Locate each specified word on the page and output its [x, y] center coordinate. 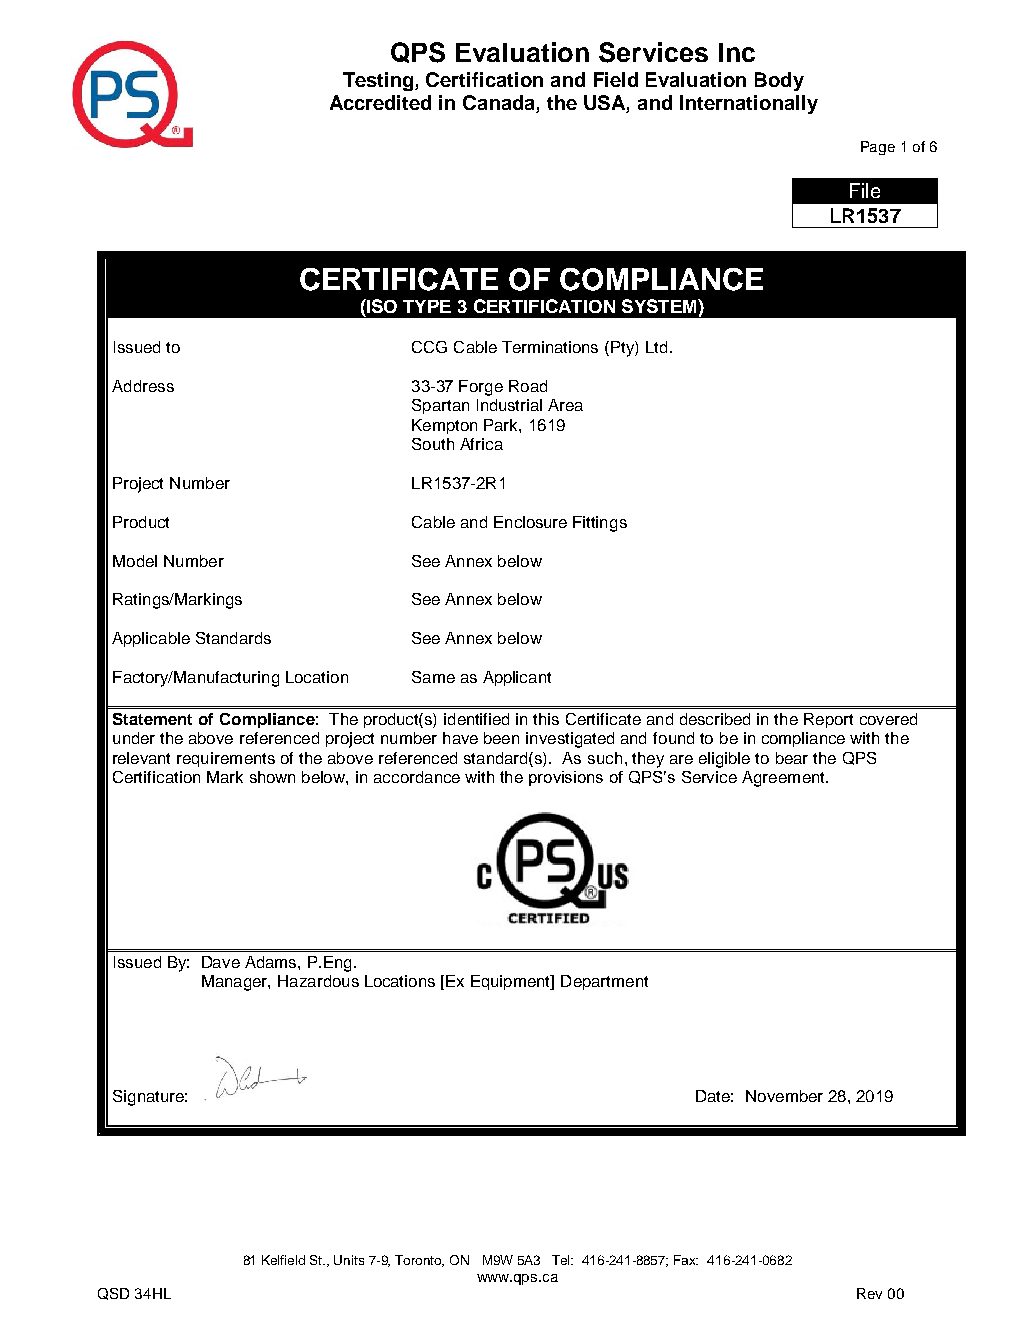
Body [779, 81]
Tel [562, 1260]
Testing [379, 81]
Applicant [517, 678]
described [715, 719]
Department [604, 982]
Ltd [656, 347]
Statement [152, 719]
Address [143, 386]
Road [528, 386]
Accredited [380, 102]
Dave [221, 962]
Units [349, 1260]
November [784, 1096]
